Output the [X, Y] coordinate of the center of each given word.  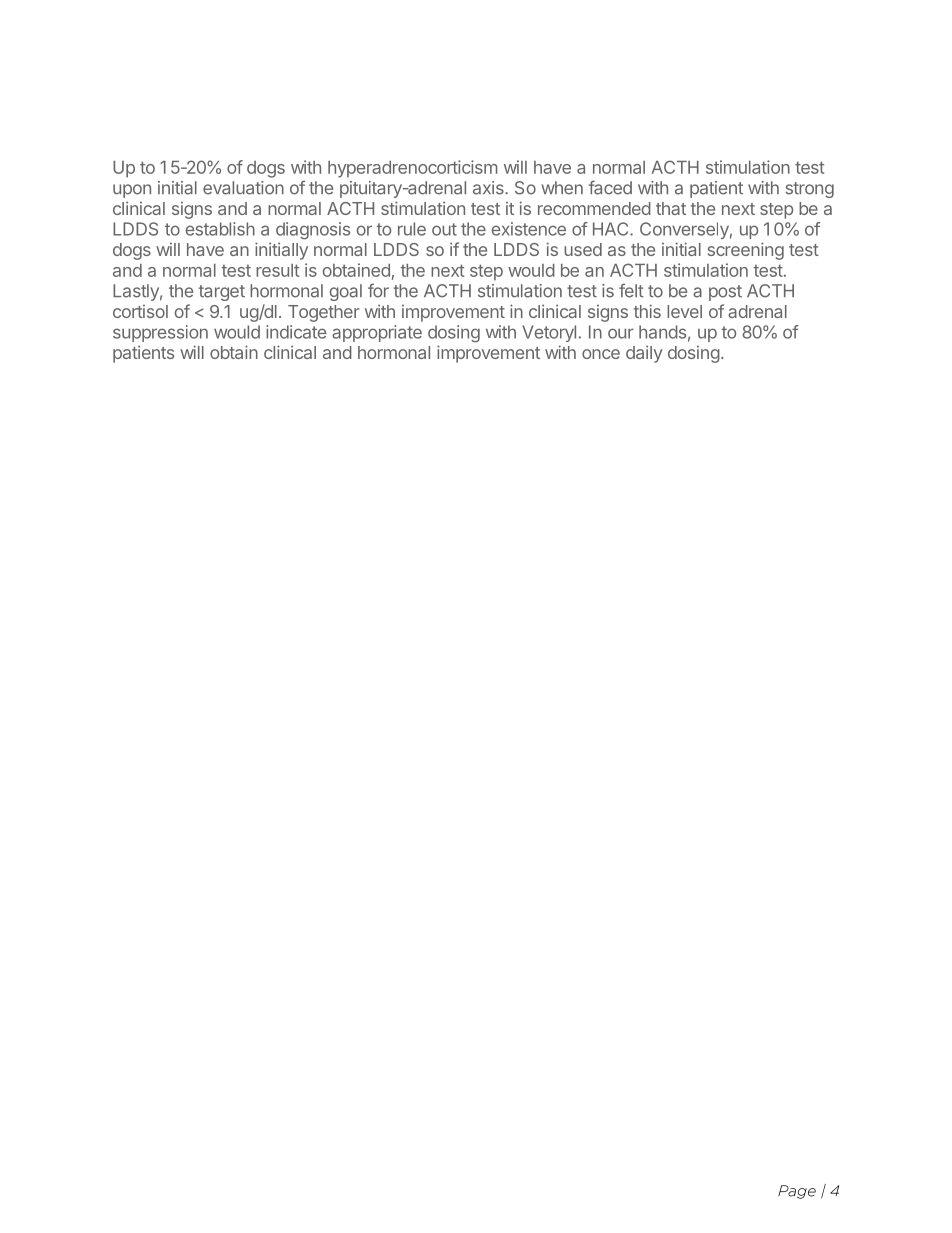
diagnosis [313, 231]
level [684, 311]
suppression [160, 333]
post [725, 293]
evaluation [243, 188]
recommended [594, 208]
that [671, 208]
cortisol [140, 311]
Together [323, 313]
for [378, 290]
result [277, 270]
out [444, 229]
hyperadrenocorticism [412, 169]
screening [746, 251]
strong [810, 190]
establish [220, 229]
